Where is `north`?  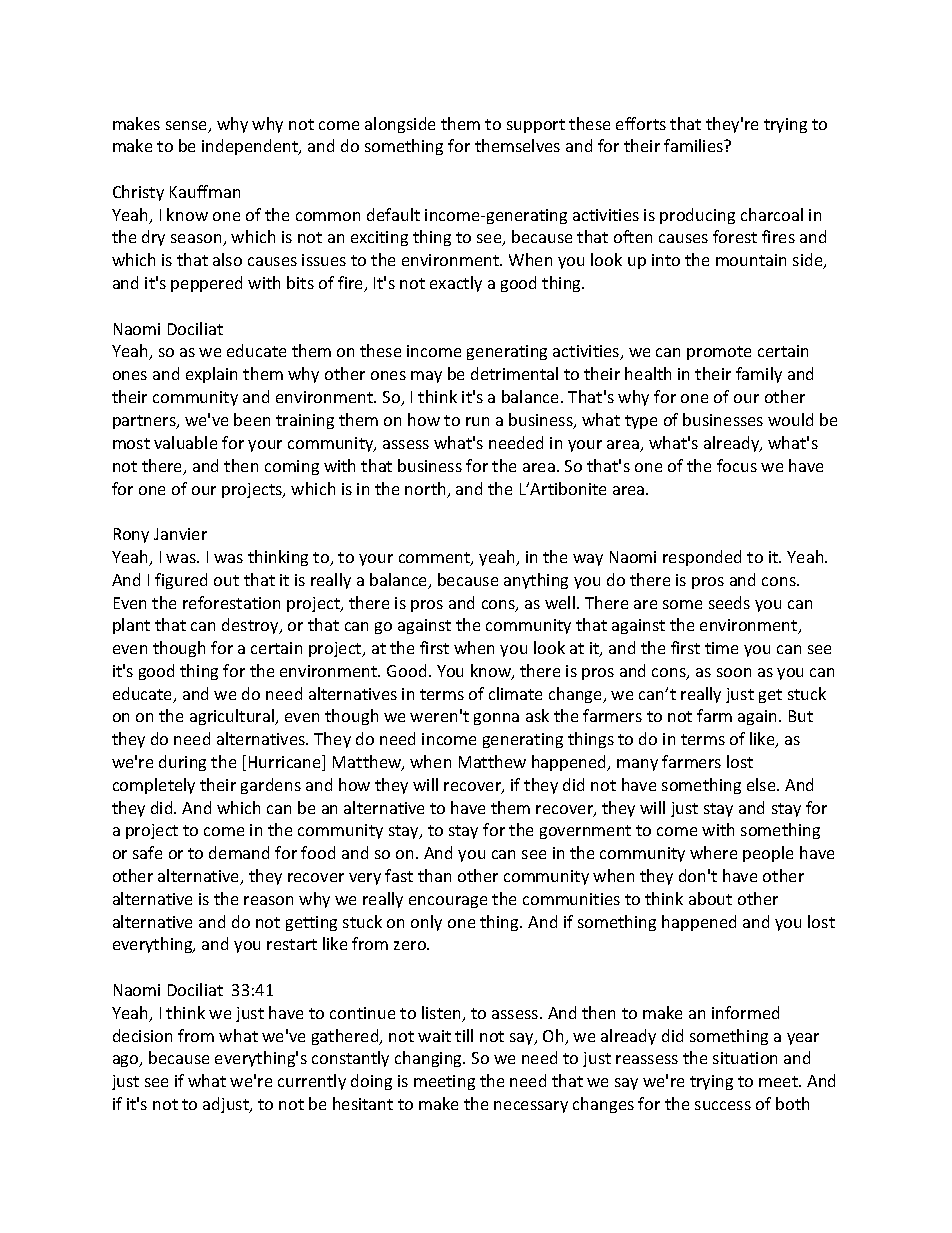
north is located at coordinates (426, 490).
